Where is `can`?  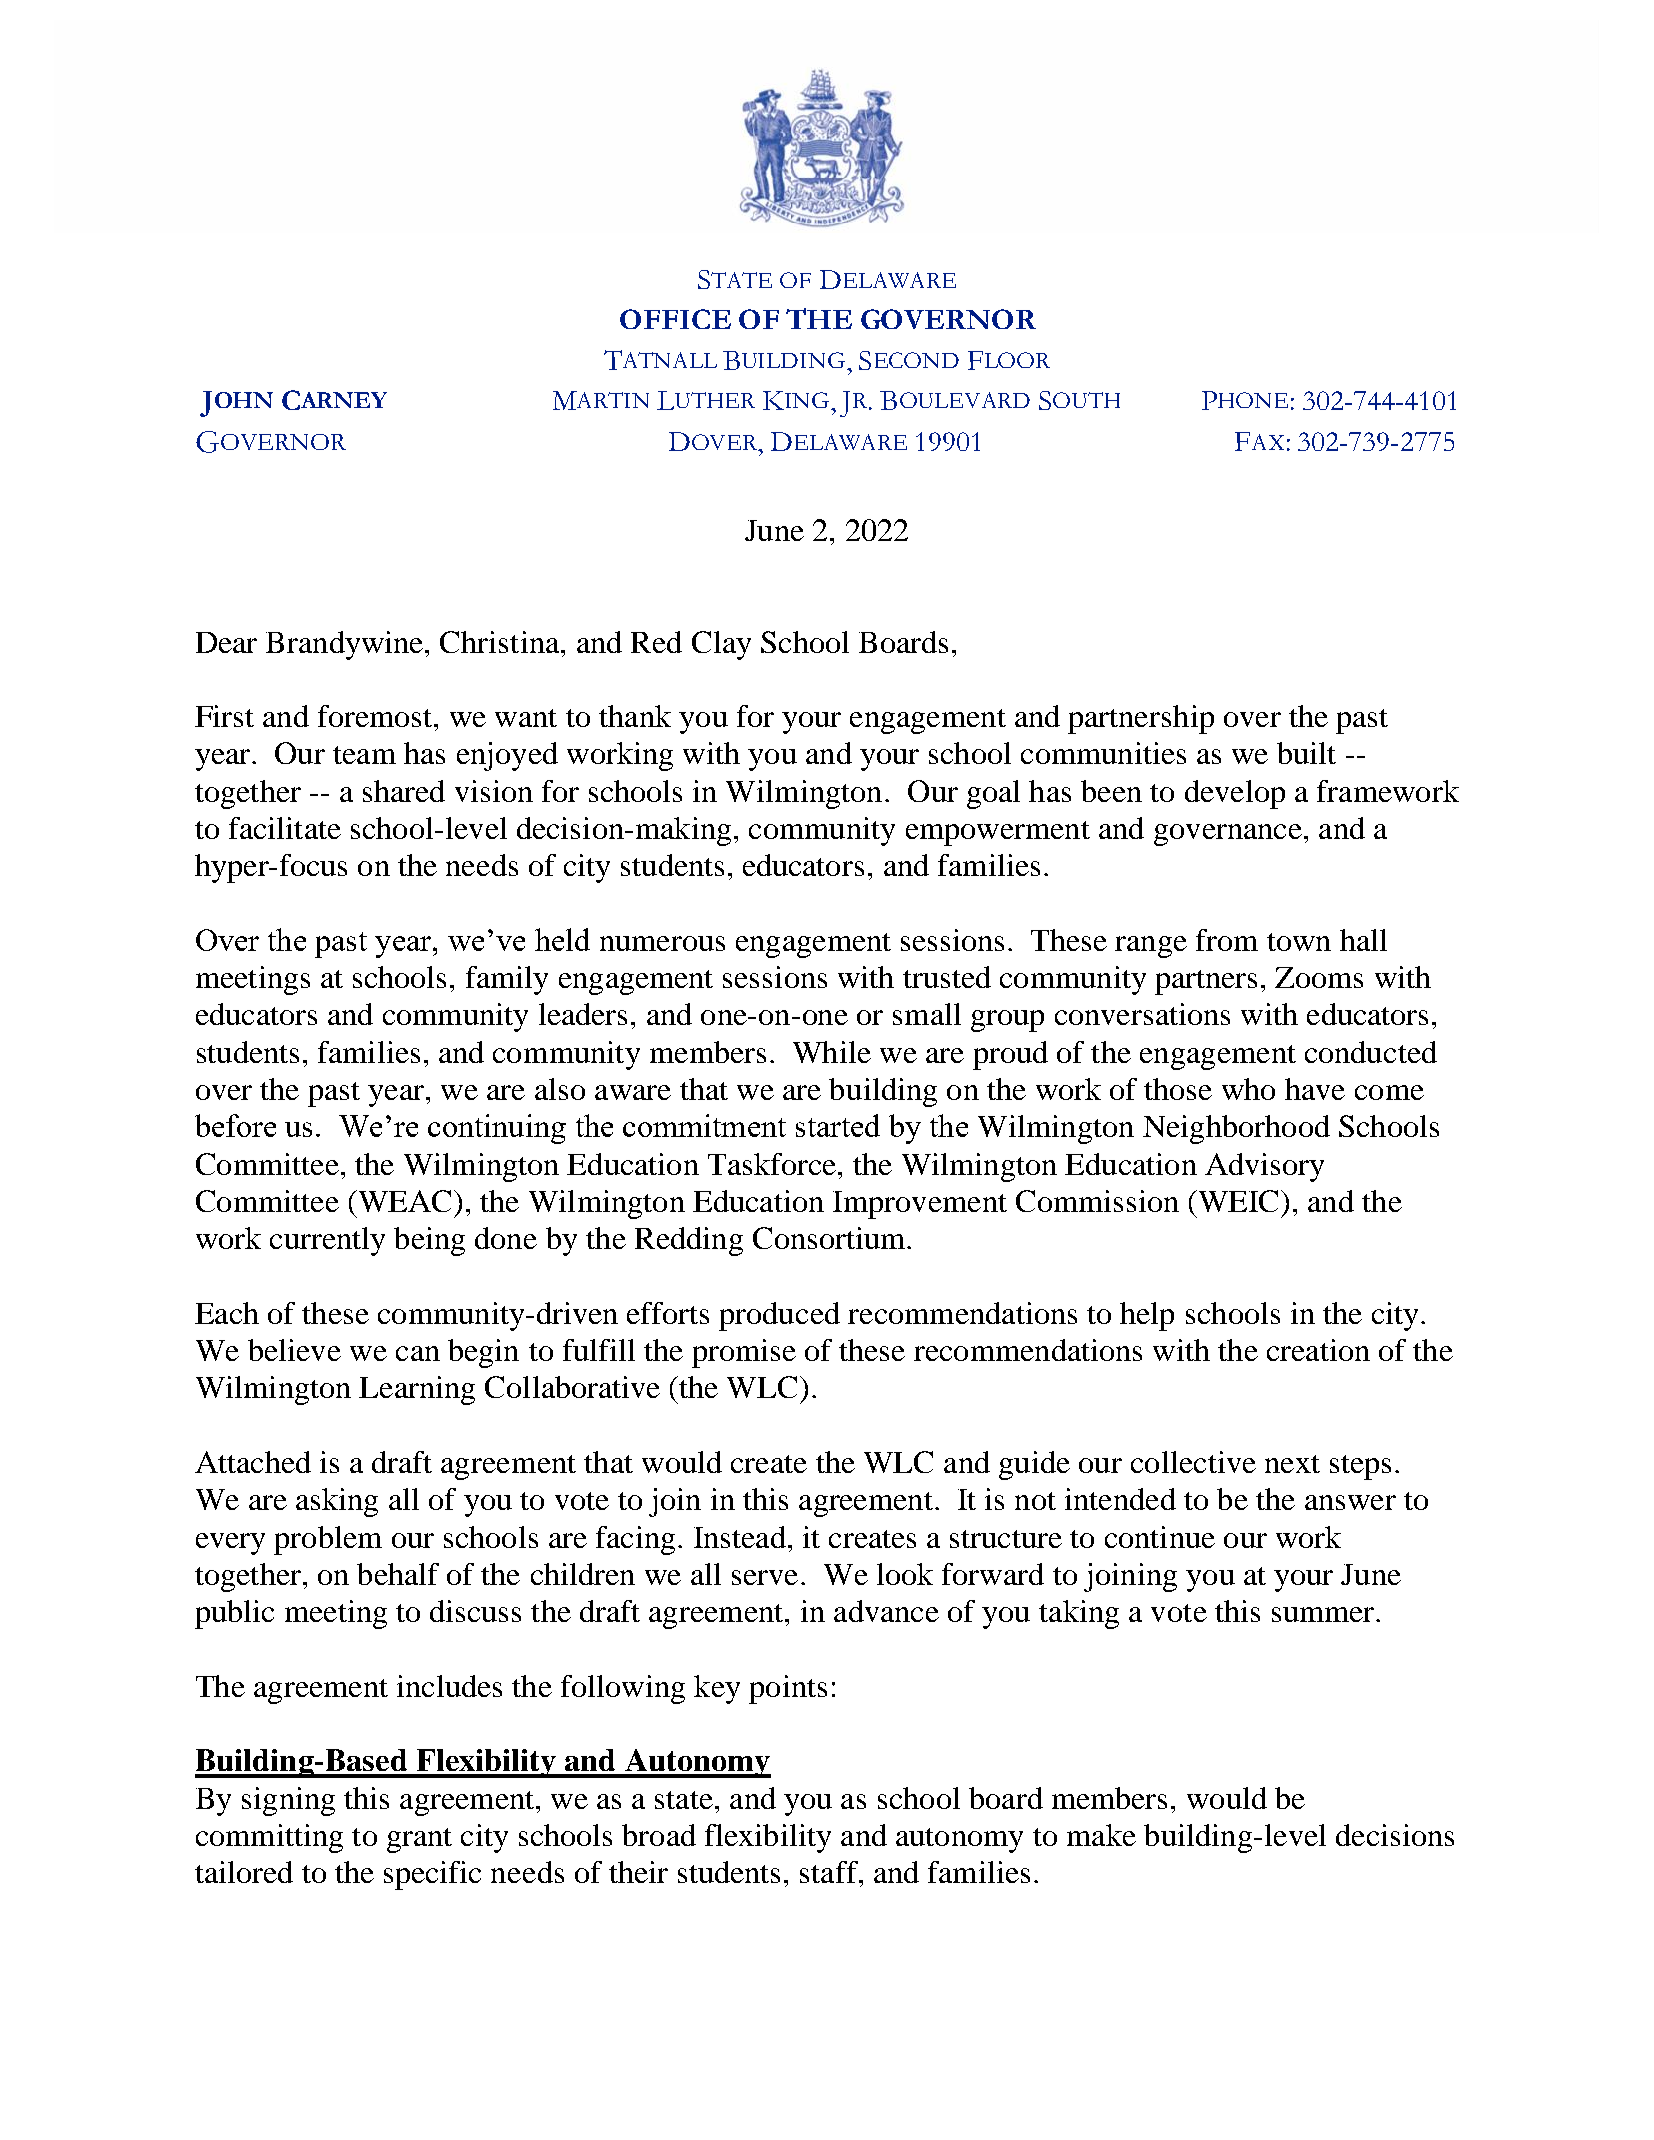 can is located at coordinates (418, 1353).
